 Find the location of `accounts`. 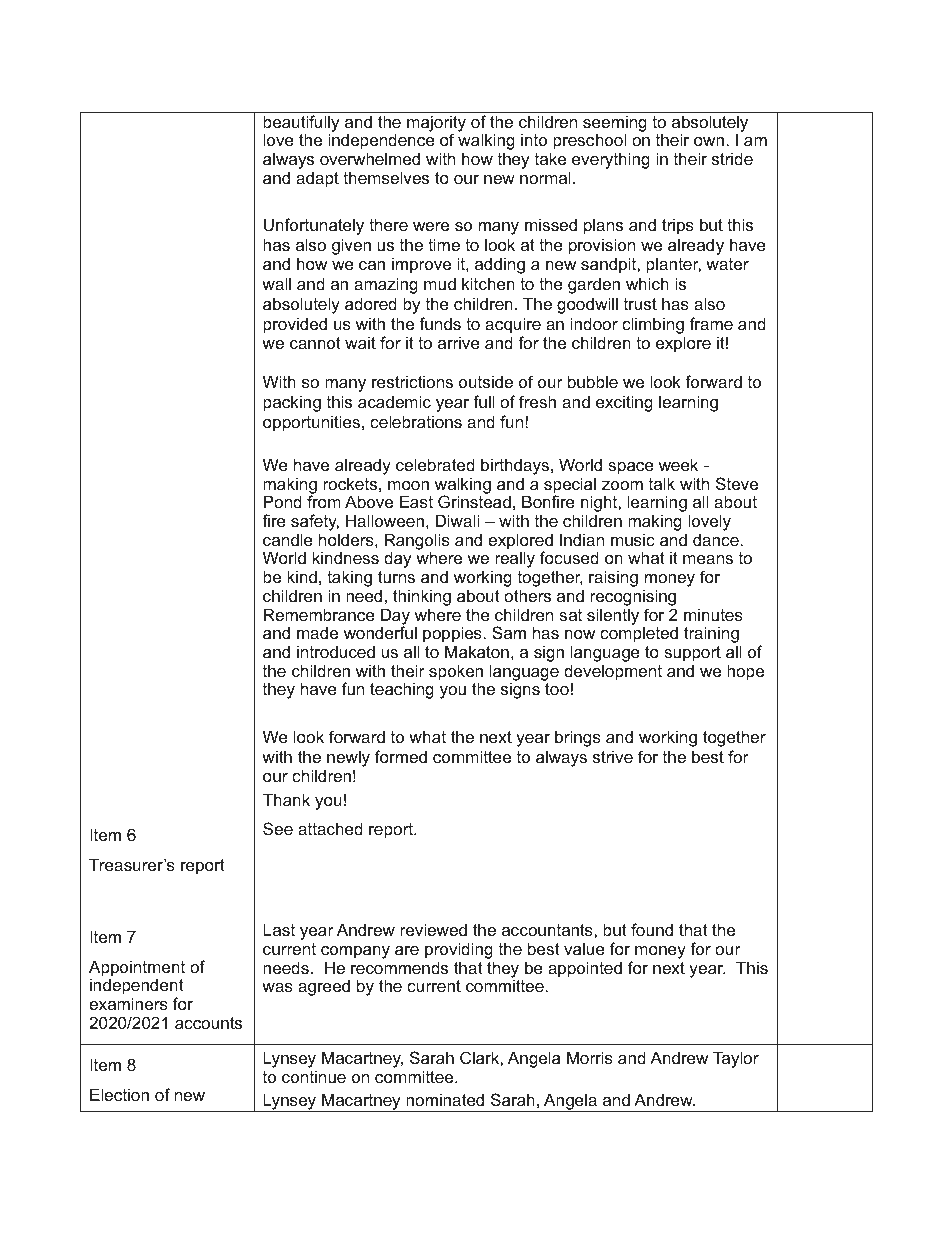

accounts is located at coordinates (208, 1023).
